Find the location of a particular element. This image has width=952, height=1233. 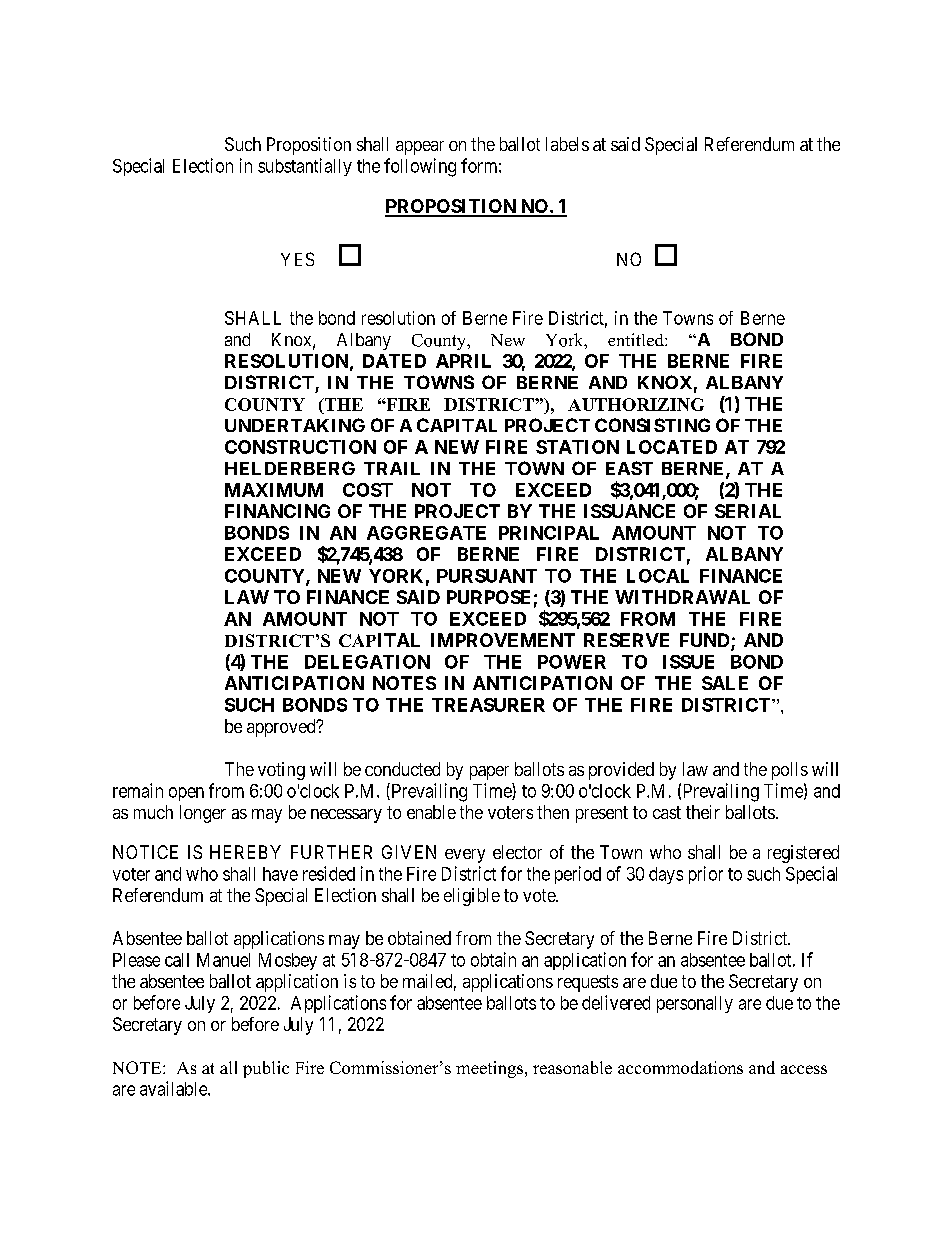

IMPROVEMENT is located at coordinates (503, 640).
